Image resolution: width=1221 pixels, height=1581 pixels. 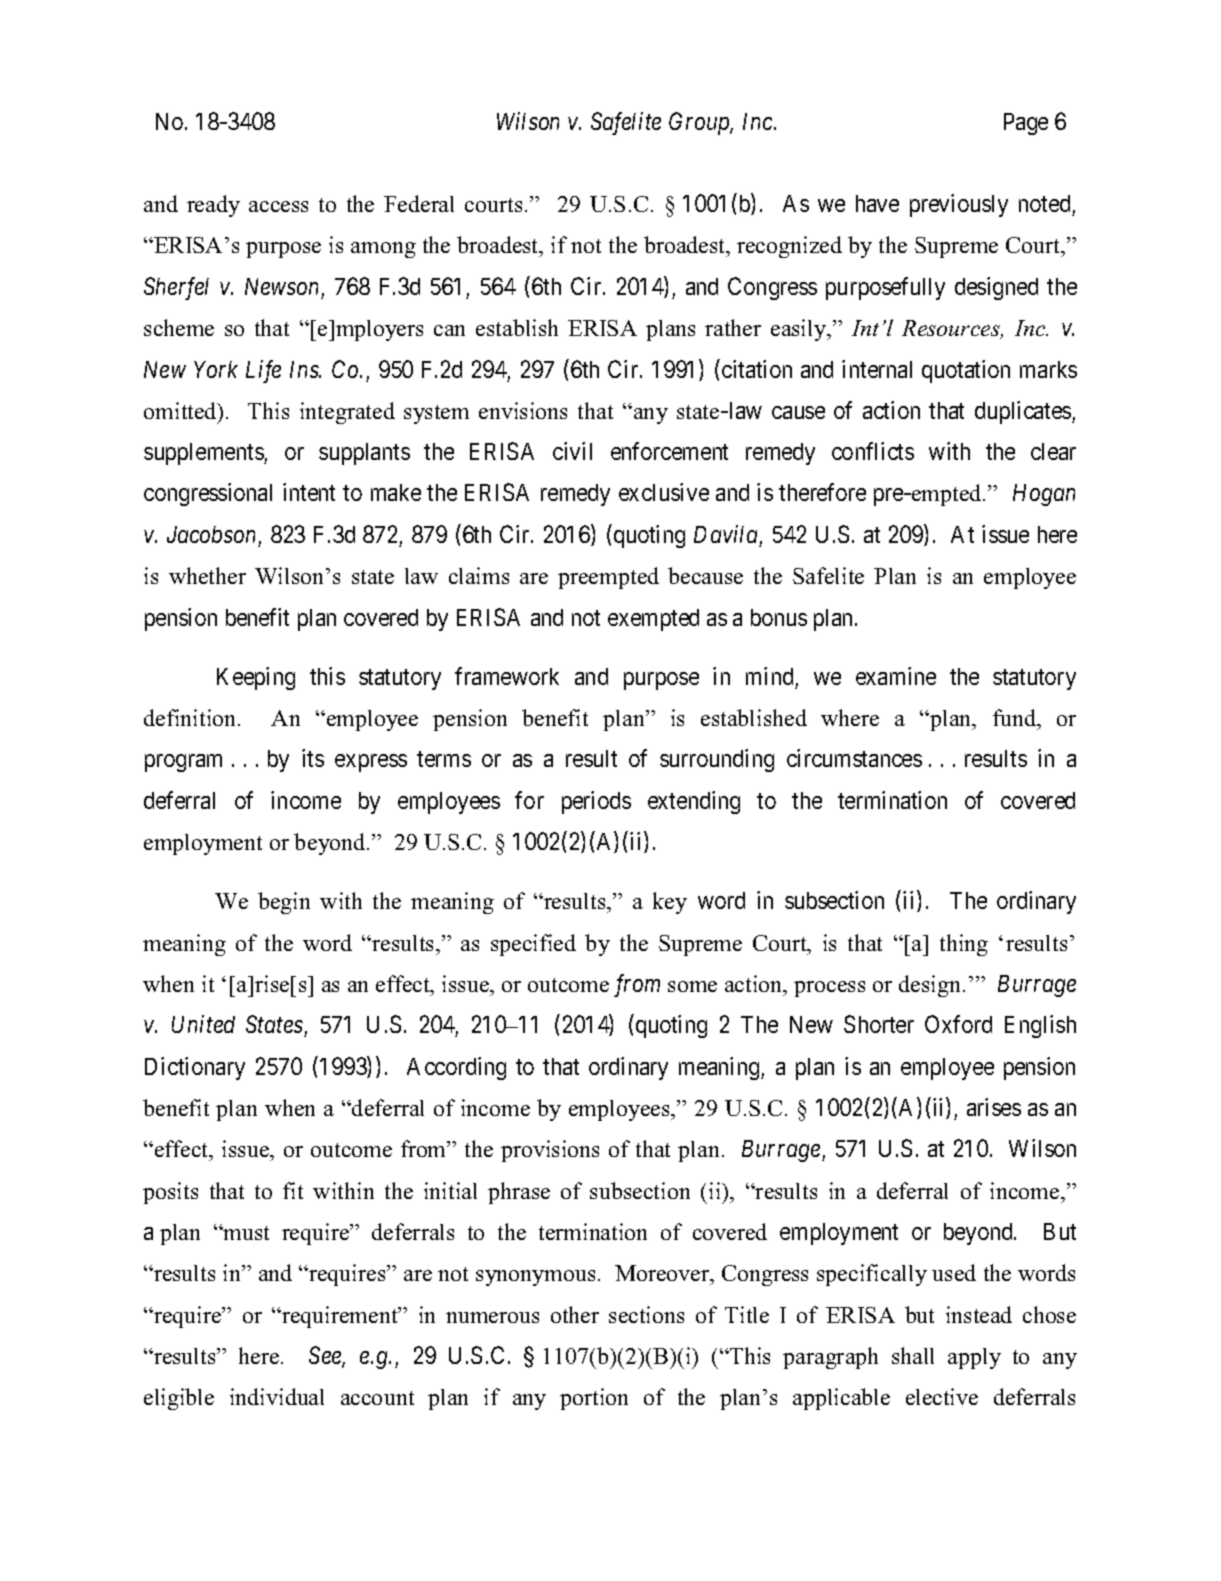 I want to click on individual, so click(x=277, y=1396).
